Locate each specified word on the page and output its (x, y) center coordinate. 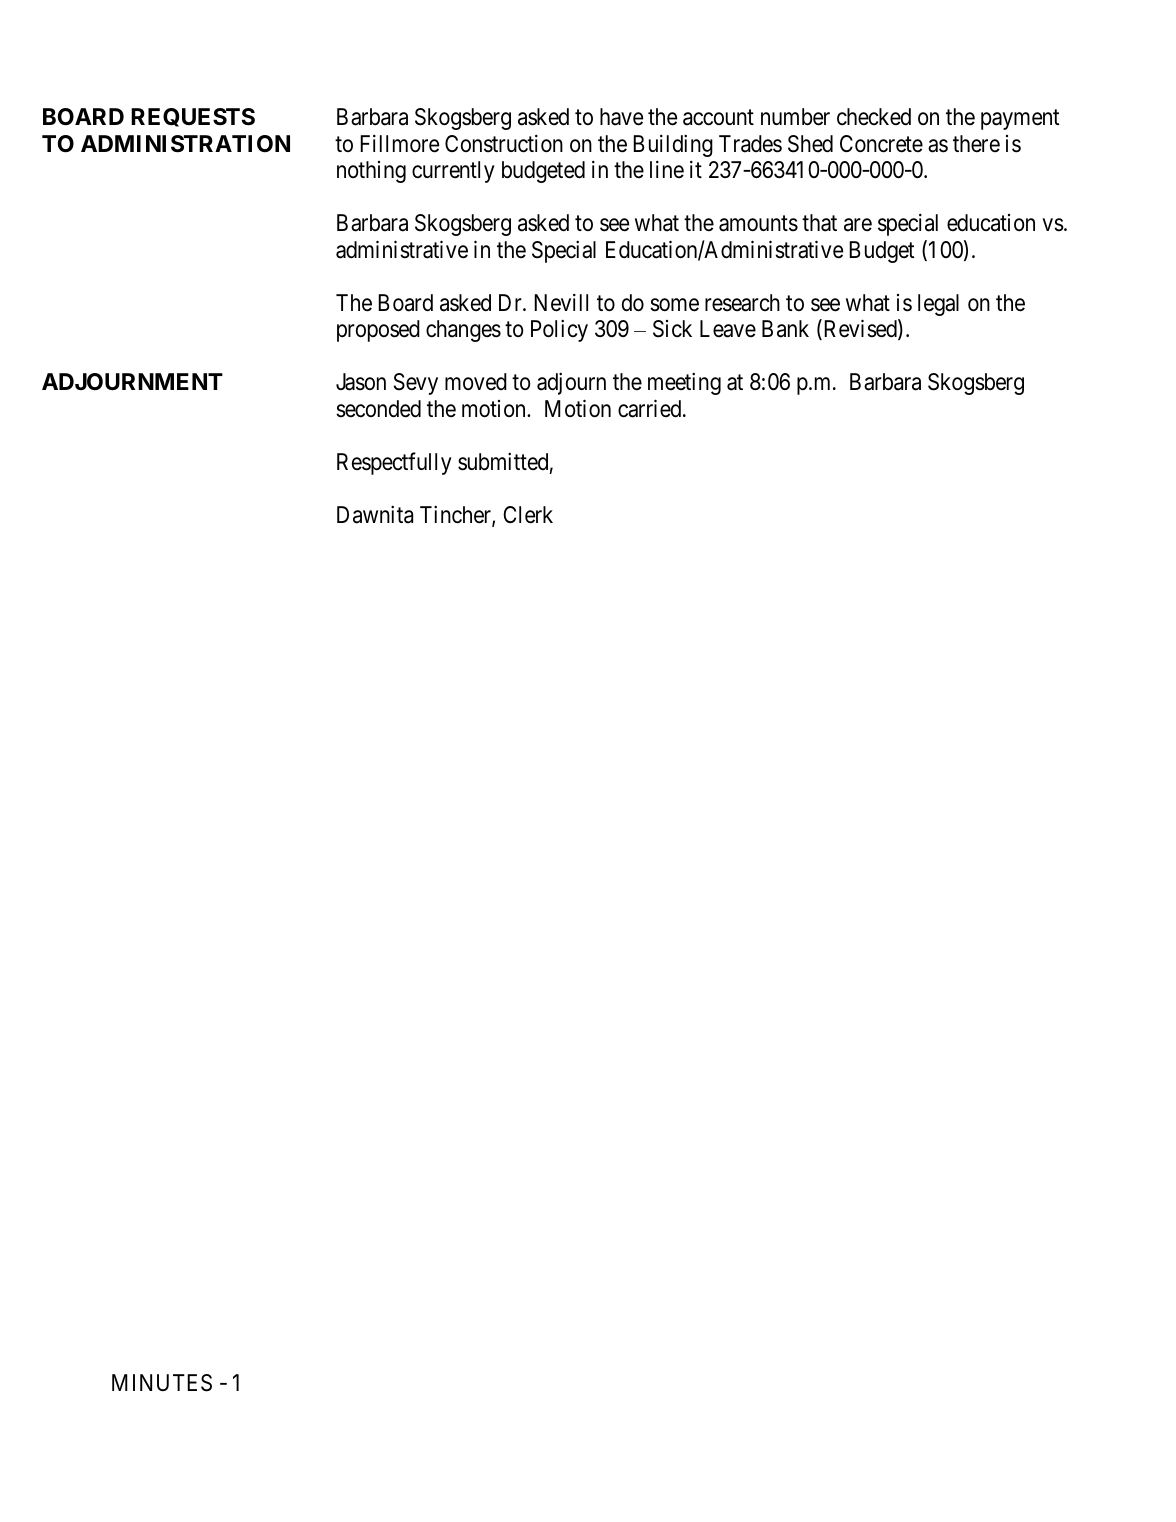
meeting (684, 384)
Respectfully (394, 463)
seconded (378, 409)
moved (476, 382)
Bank (785, 329)
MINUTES (162, 1383)
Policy (559, 331)
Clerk (528, 515)
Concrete (881, 144)
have (621, 117)
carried (651, 408)
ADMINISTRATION (185, 144)
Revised (860, 330)
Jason (361, 382)
